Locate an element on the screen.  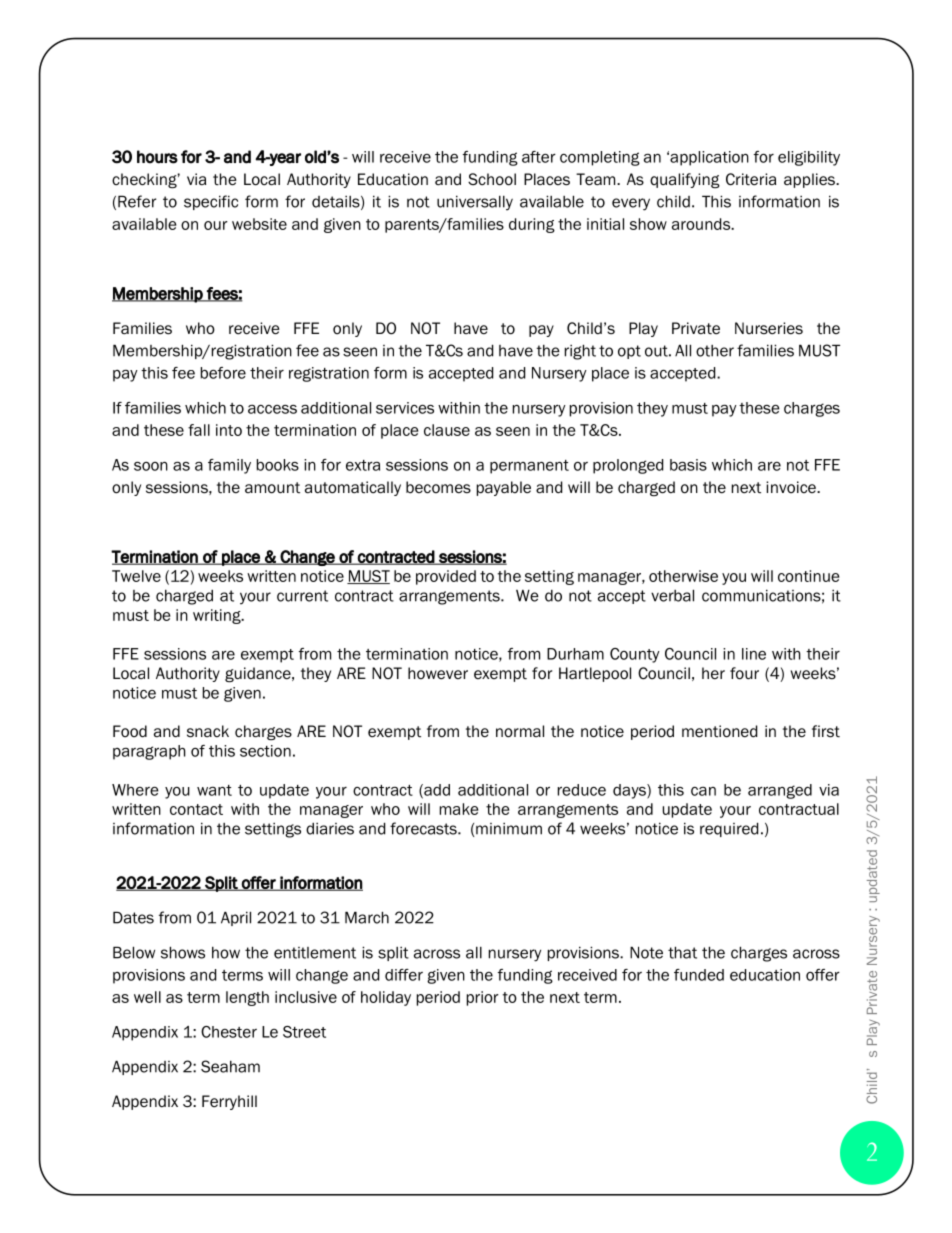
normal is located at coordinates (520, 731).
